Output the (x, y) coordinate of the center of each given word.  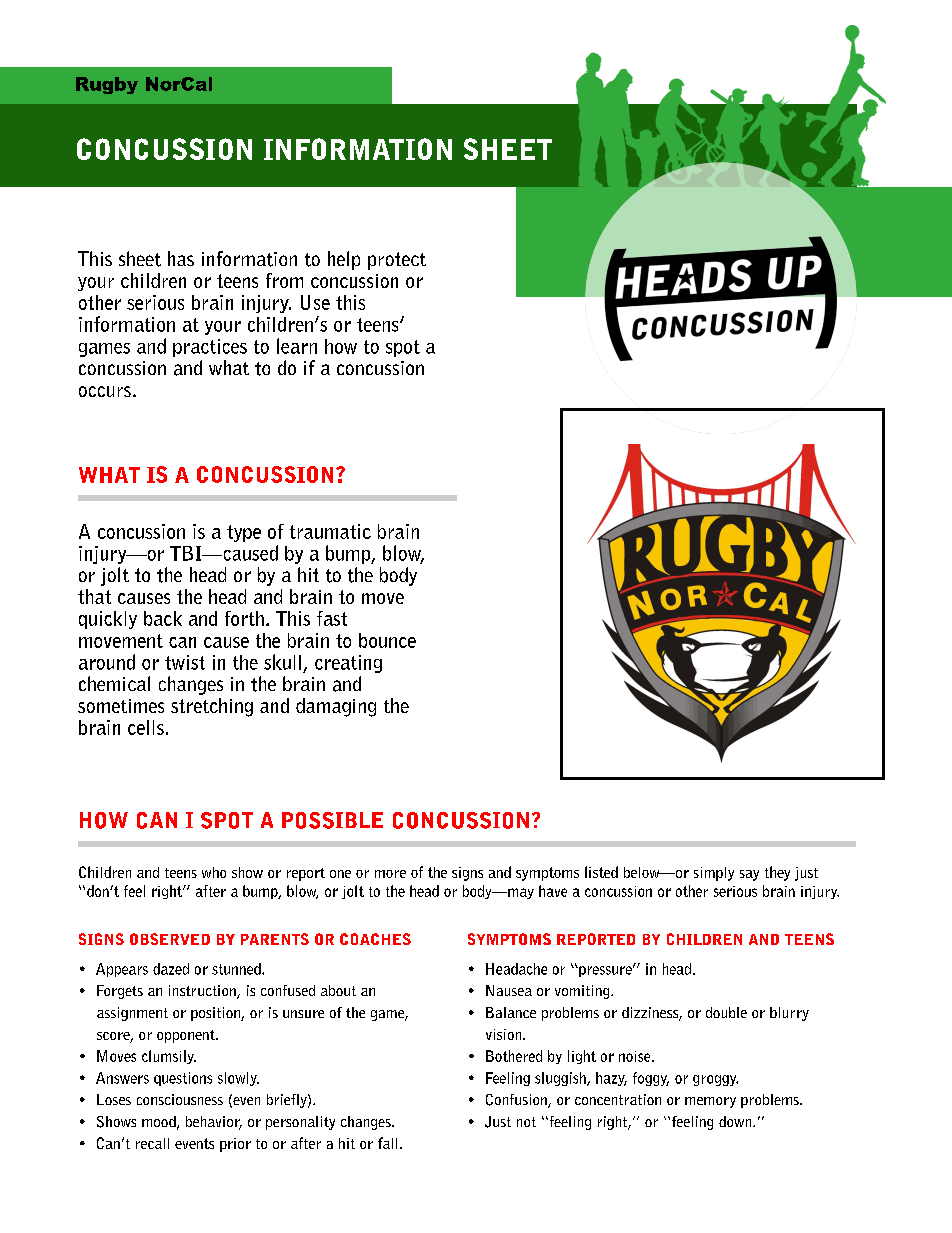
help (344, 260)
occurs (105, 391)
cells (146, 727)
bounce (387, 640)
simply (714, 874)
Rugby (107, 85)
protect (397, 261)
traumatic (330, 531)
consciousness (180, 1099)
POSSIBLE (332, 820)
